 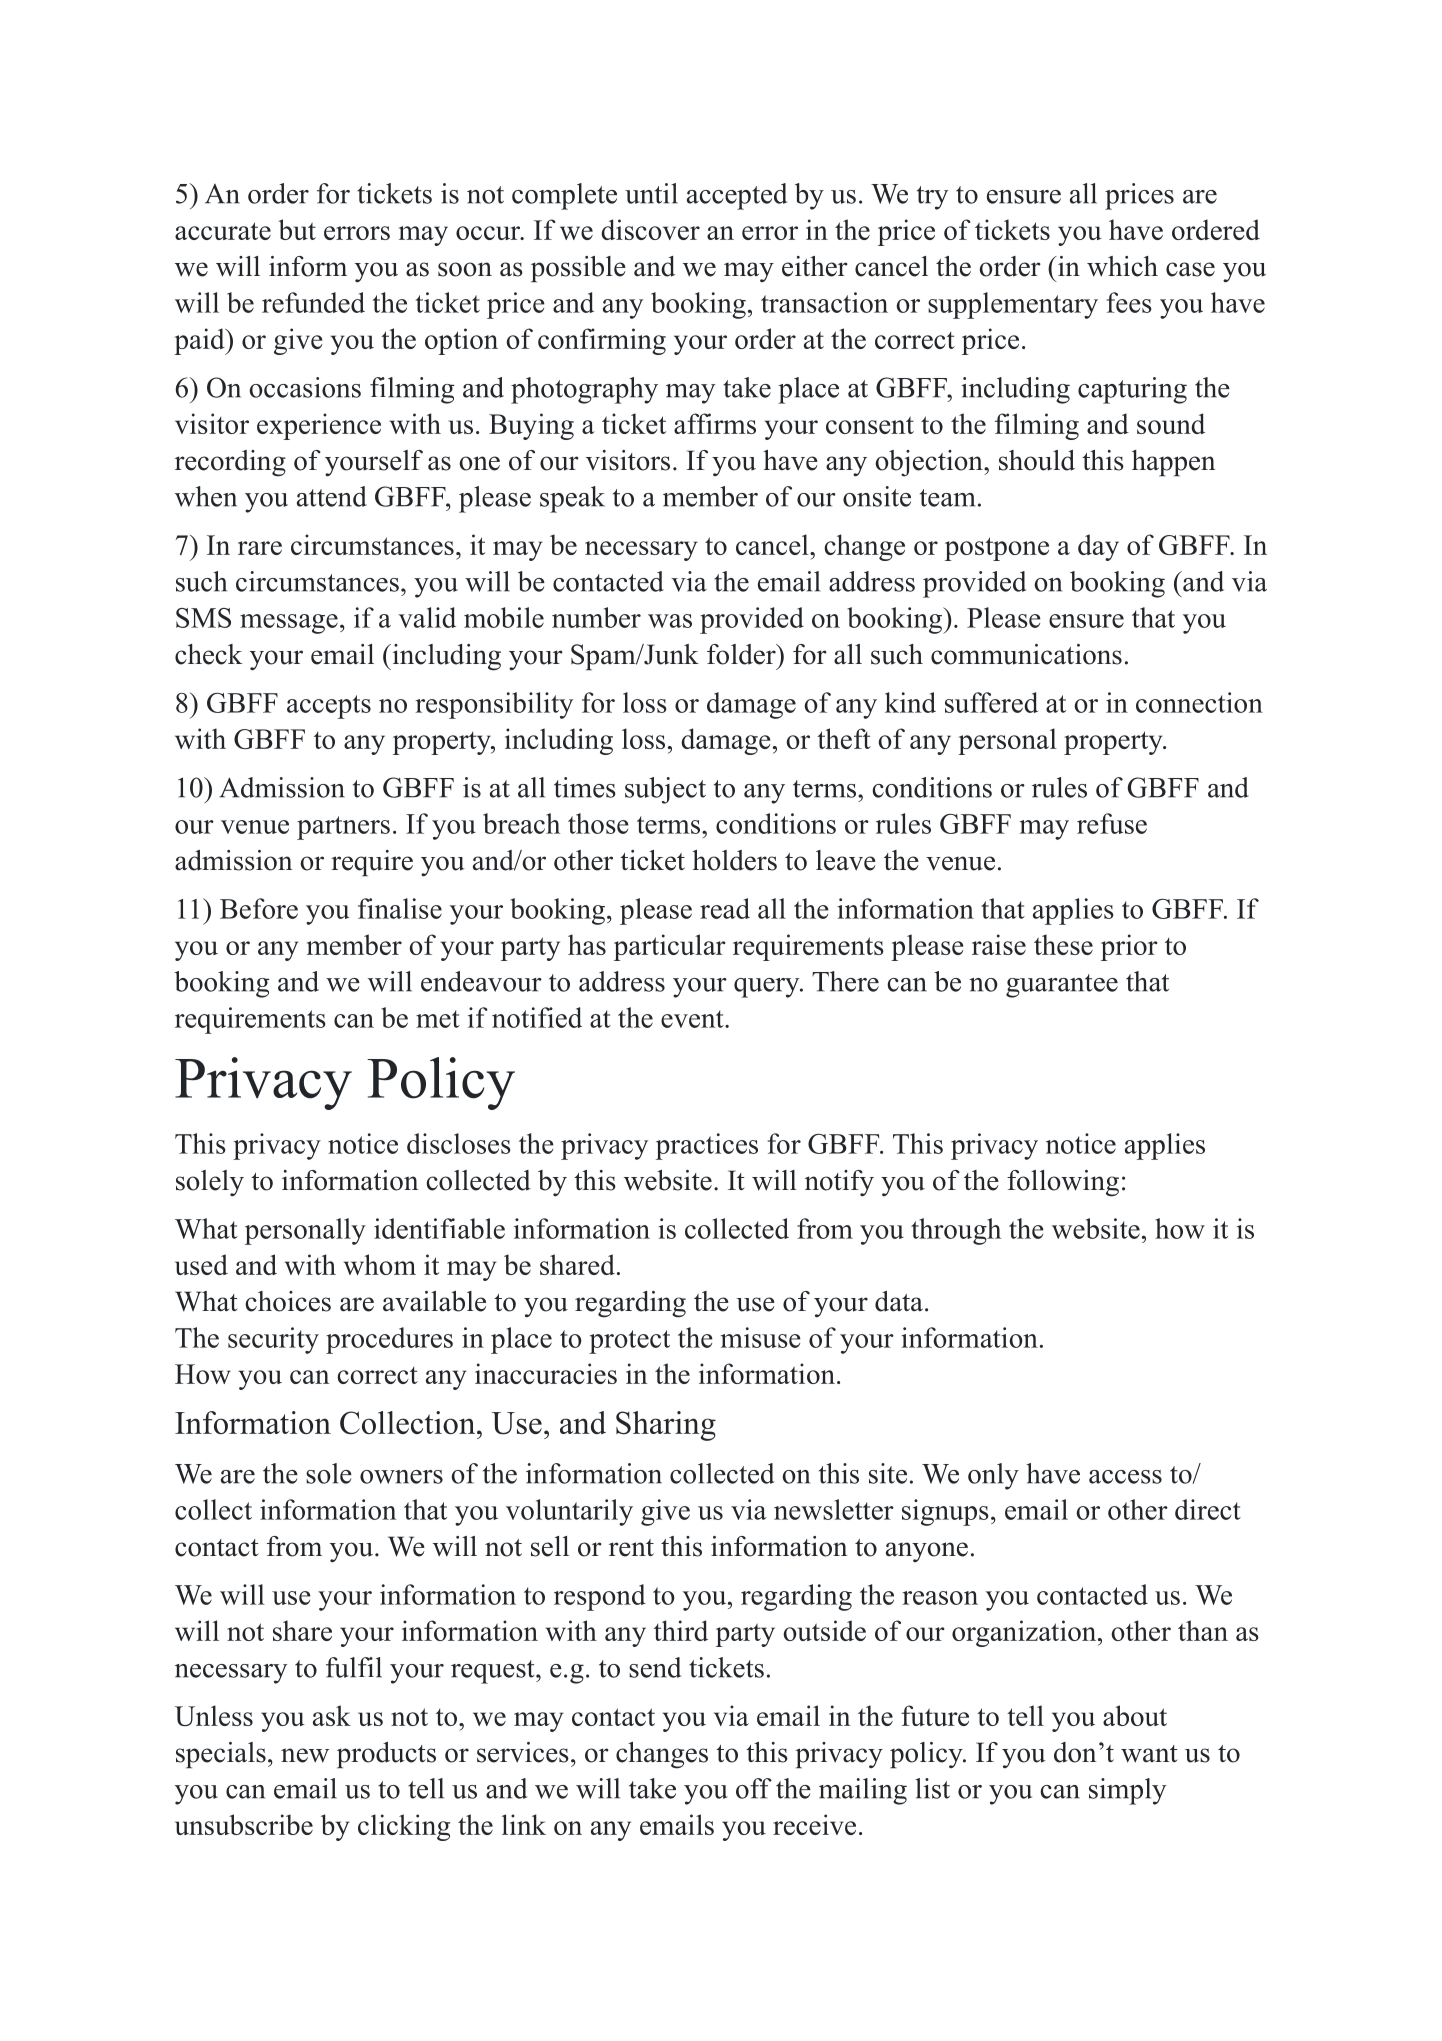 What do you see at coordinates (438, 1019) in the screenshot?
I see `met` at bounding box center [438, 1019].
